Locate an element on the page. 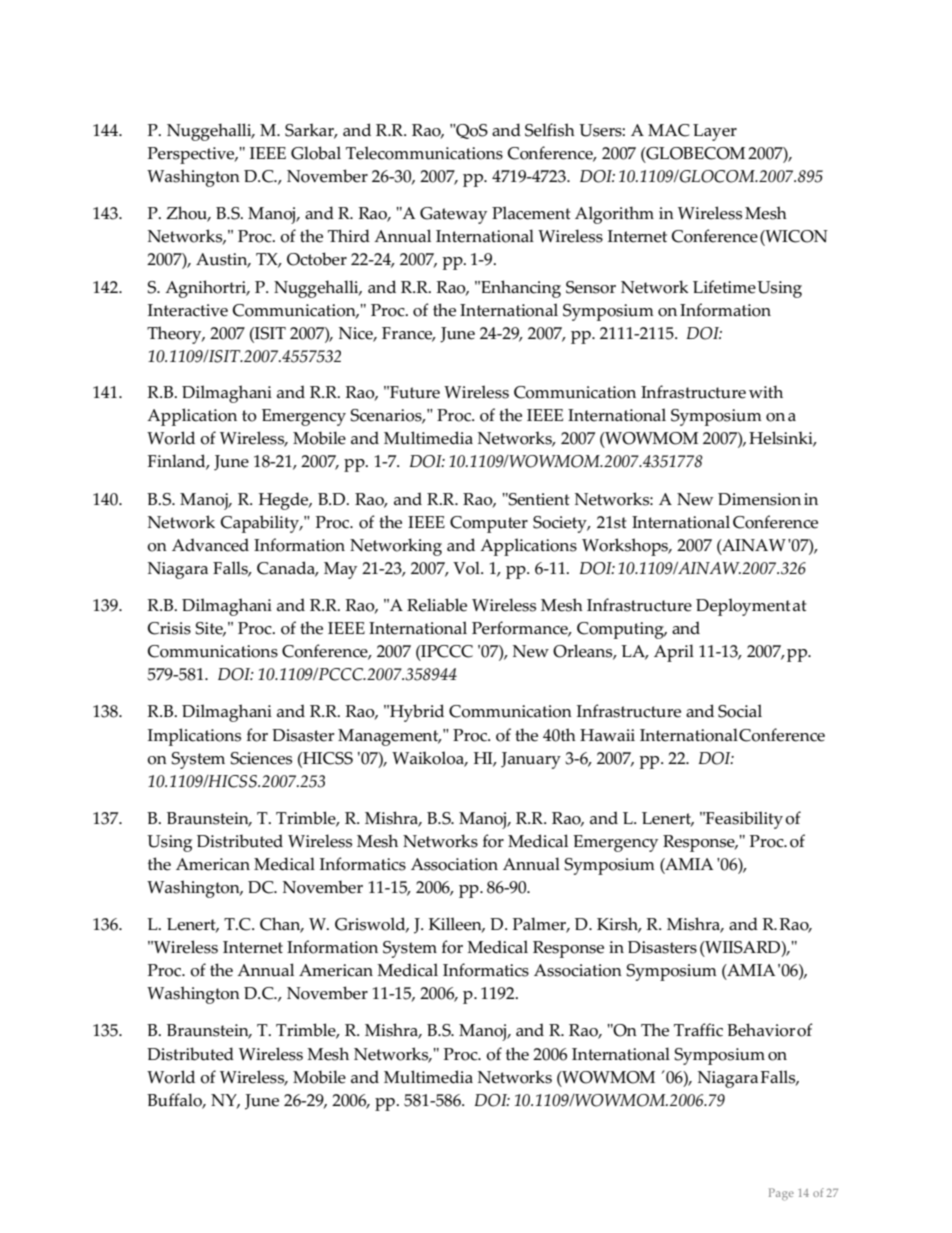  Layer is located at coordinates (715, 132).
